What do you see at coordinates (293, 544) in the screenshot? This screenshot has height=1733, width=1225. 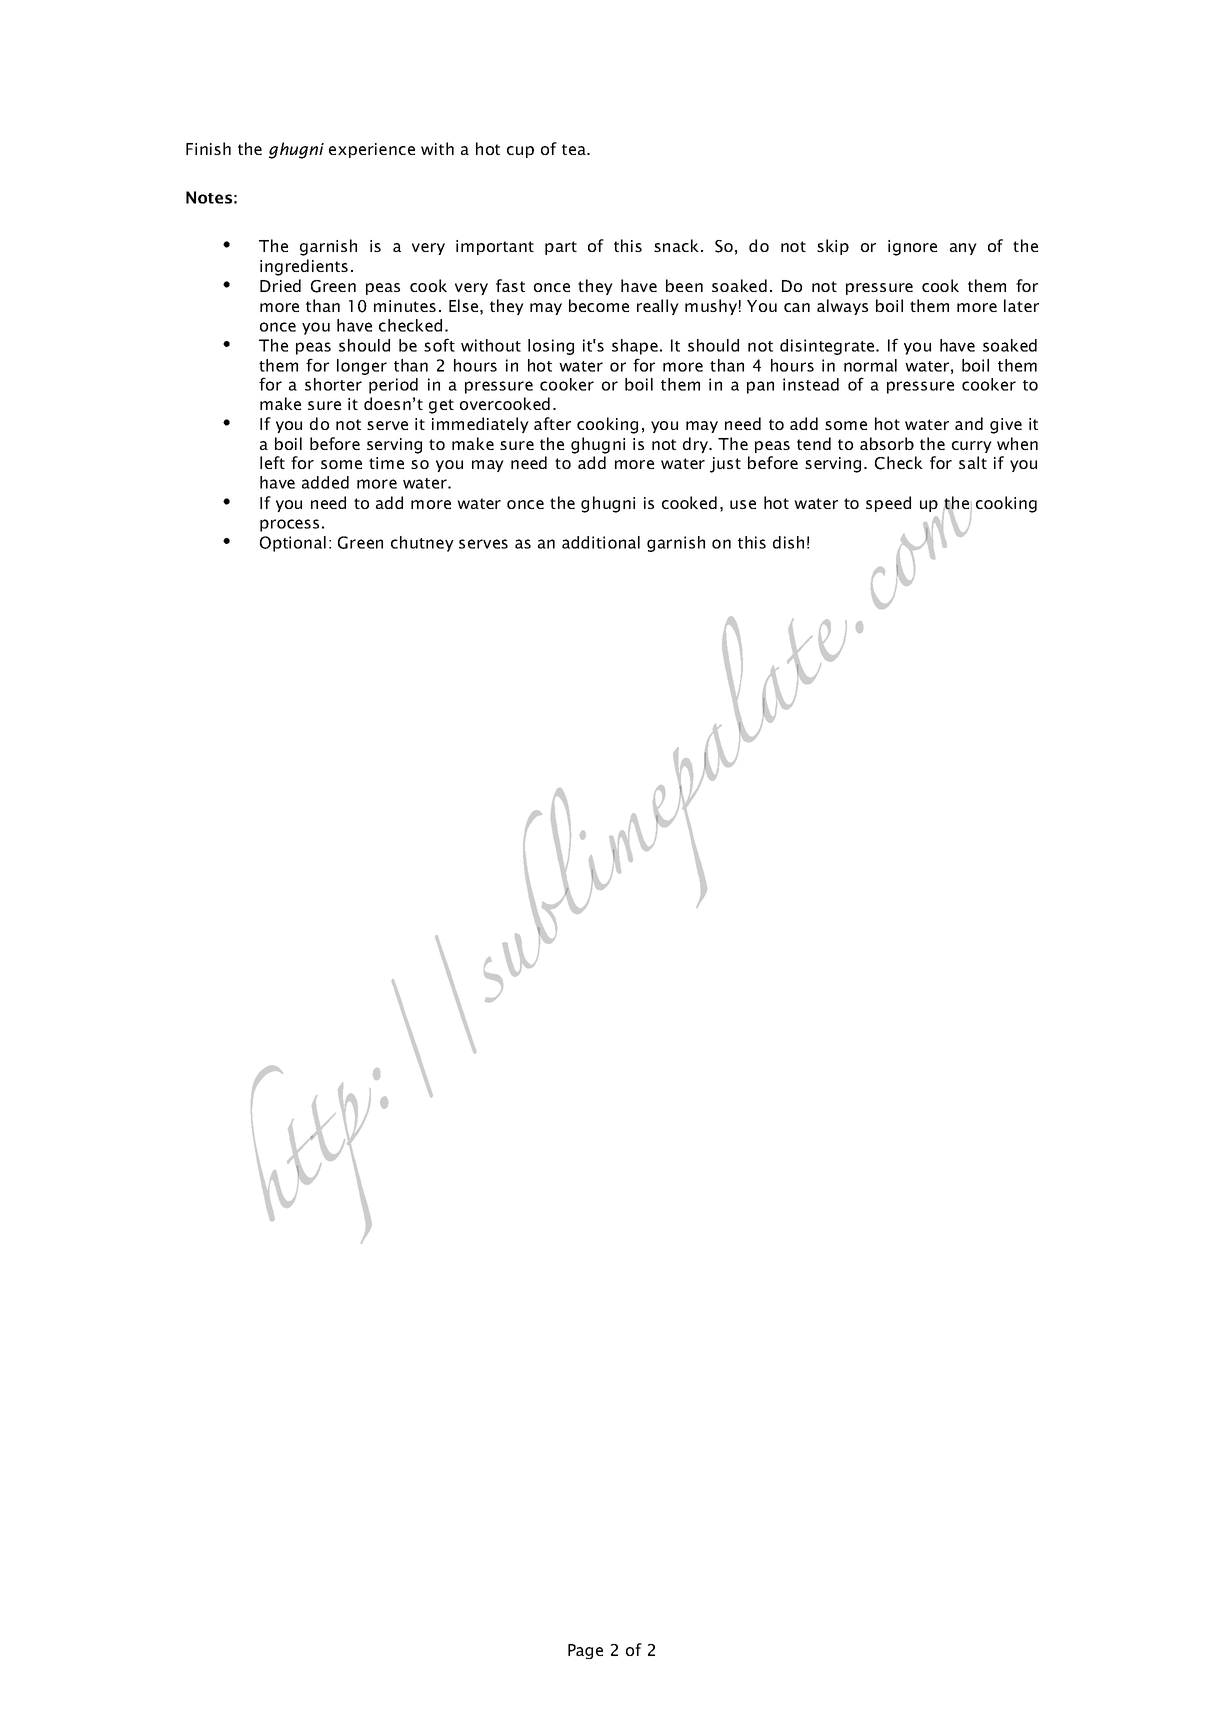 I see `Optional` at bounding box center [293, 544].
